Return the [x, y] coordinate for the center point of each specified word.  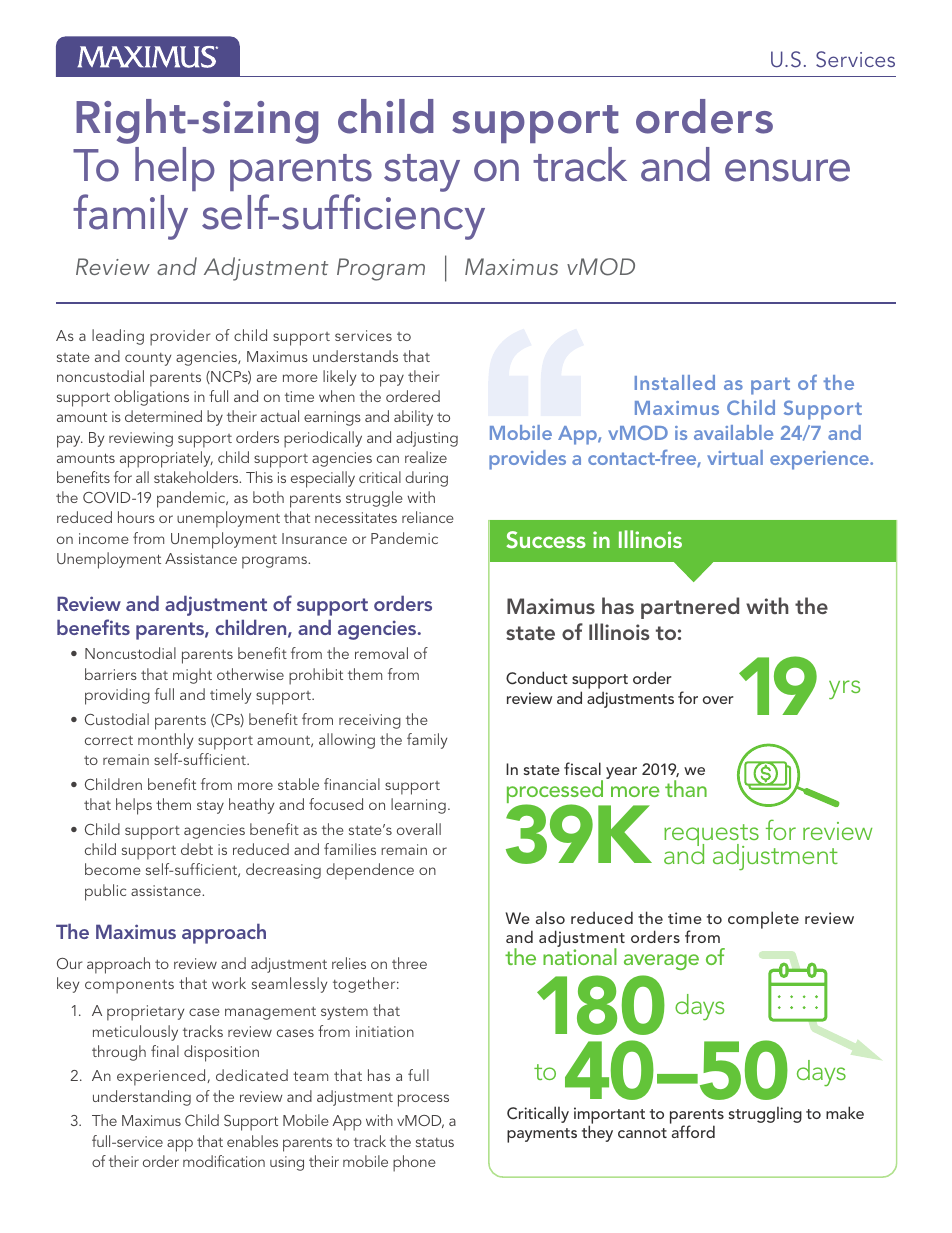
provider [180, 337]
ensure [787, 170]
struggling [765, 1115]
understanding [142, 1098]
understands [355, 356]
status [435, 1142]
